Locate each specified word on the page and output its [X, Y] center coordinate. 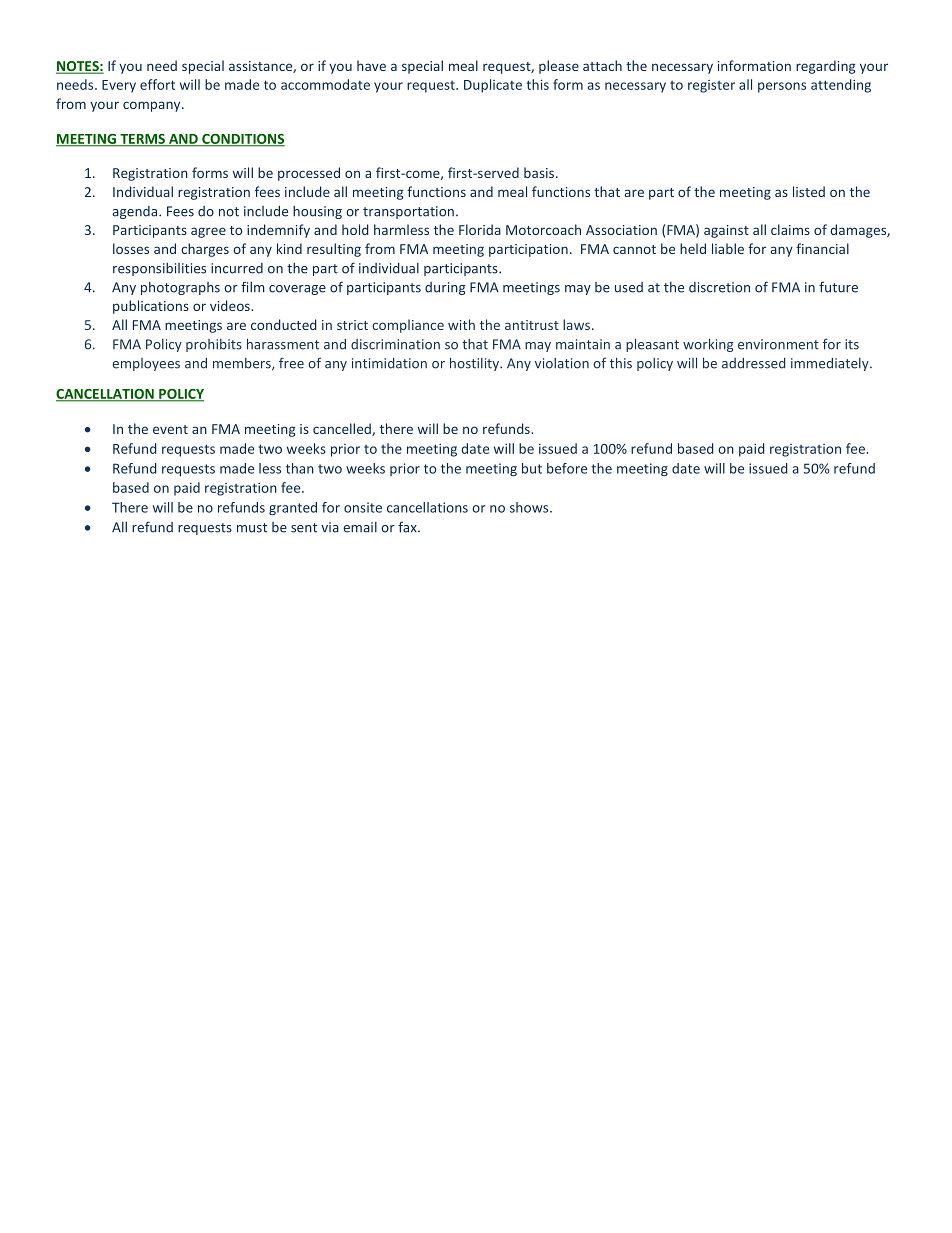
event [170, 429]
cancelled [343, 429]
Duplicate [493, 86]
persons [782, 87]
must [252, 528]
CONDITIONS [242, 140]
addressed [753, 363]
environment [778, 344]
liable [728, 248]
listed [809, 191]
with [461, 324]
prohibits [214, 345]
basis [540, 172]
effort [157, 84]
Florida [480, 229]
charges [205, 250]
